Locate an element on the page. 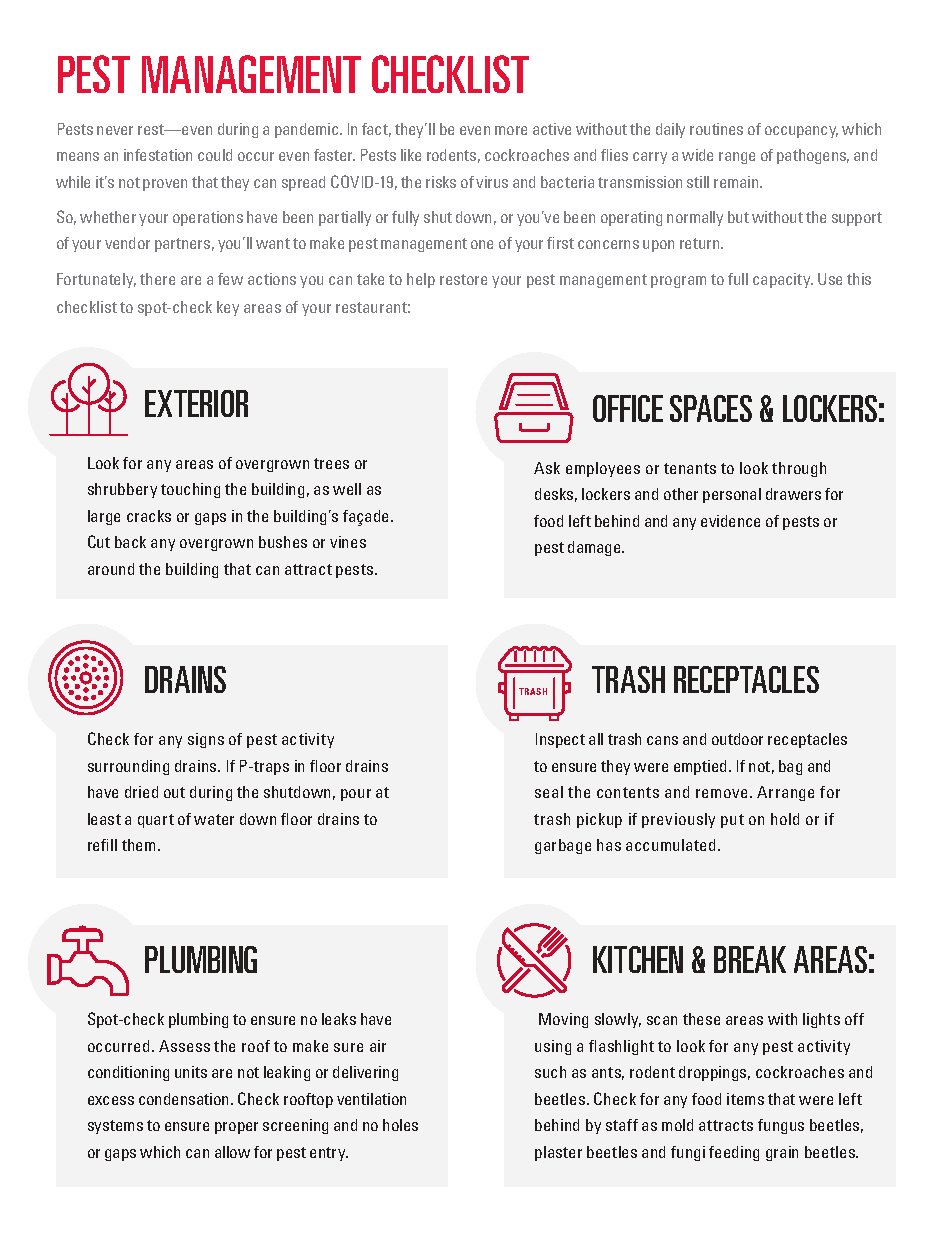 The width and height of the image is (952, 1233). infestation is located at coordinates (158, 155).
